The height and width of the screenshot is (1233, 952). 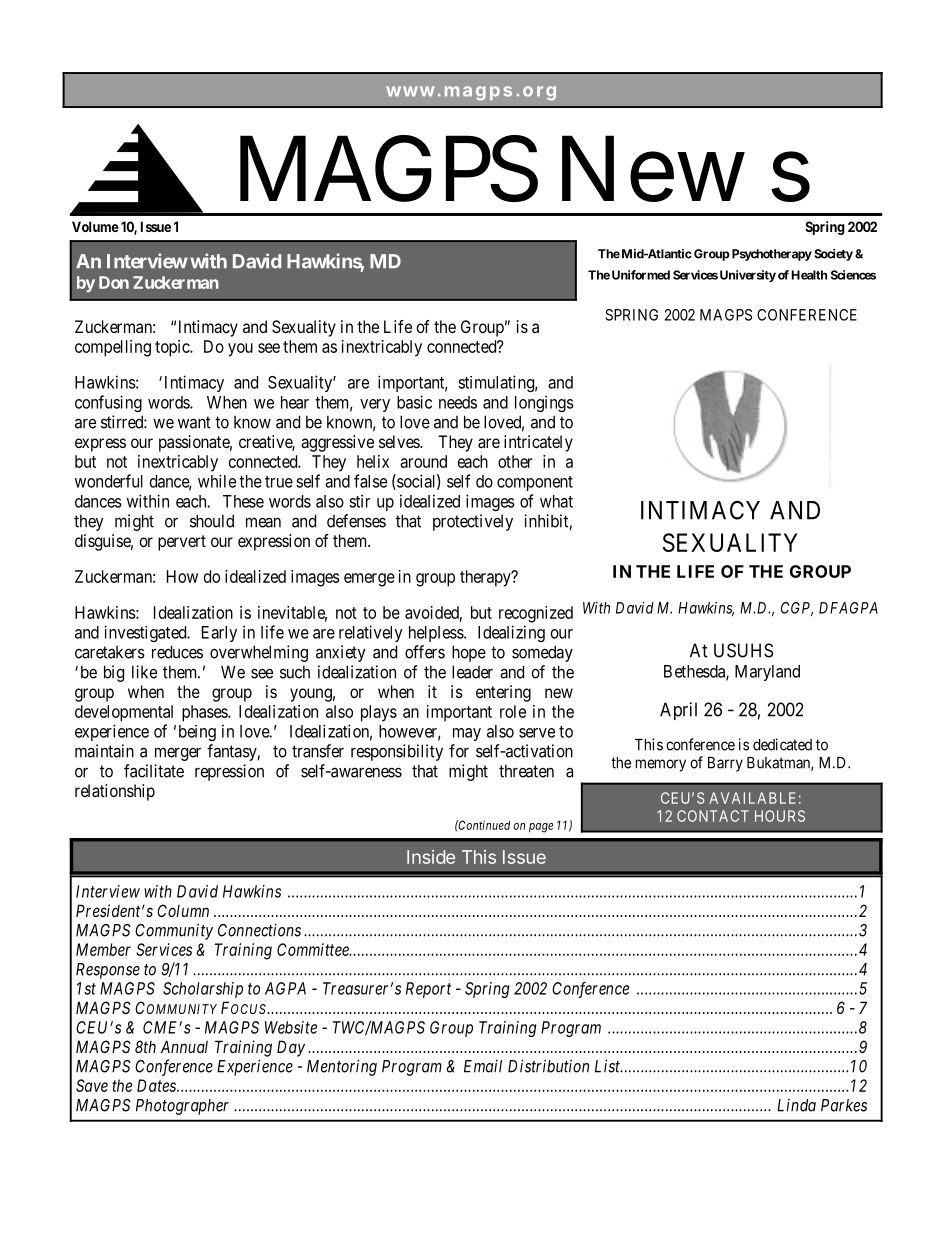 I want to click on Health, so click(x=809, y=275).
